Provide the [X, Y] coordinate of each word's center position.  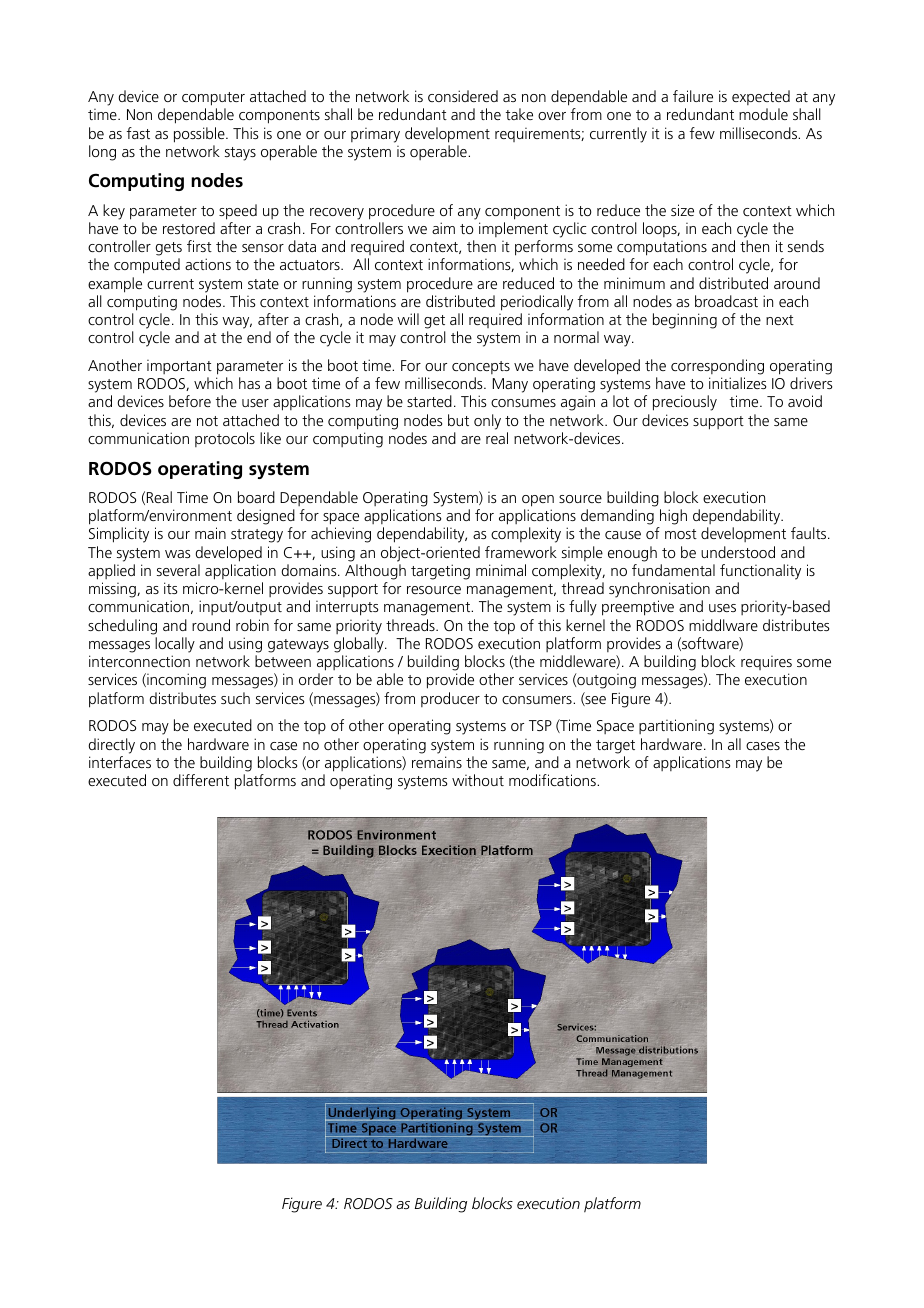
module [763, 114]
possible [200, 135]
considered [463, 96]
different [201, 780]
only [487, 422]
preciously [685, 403]
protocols [225, 439]
